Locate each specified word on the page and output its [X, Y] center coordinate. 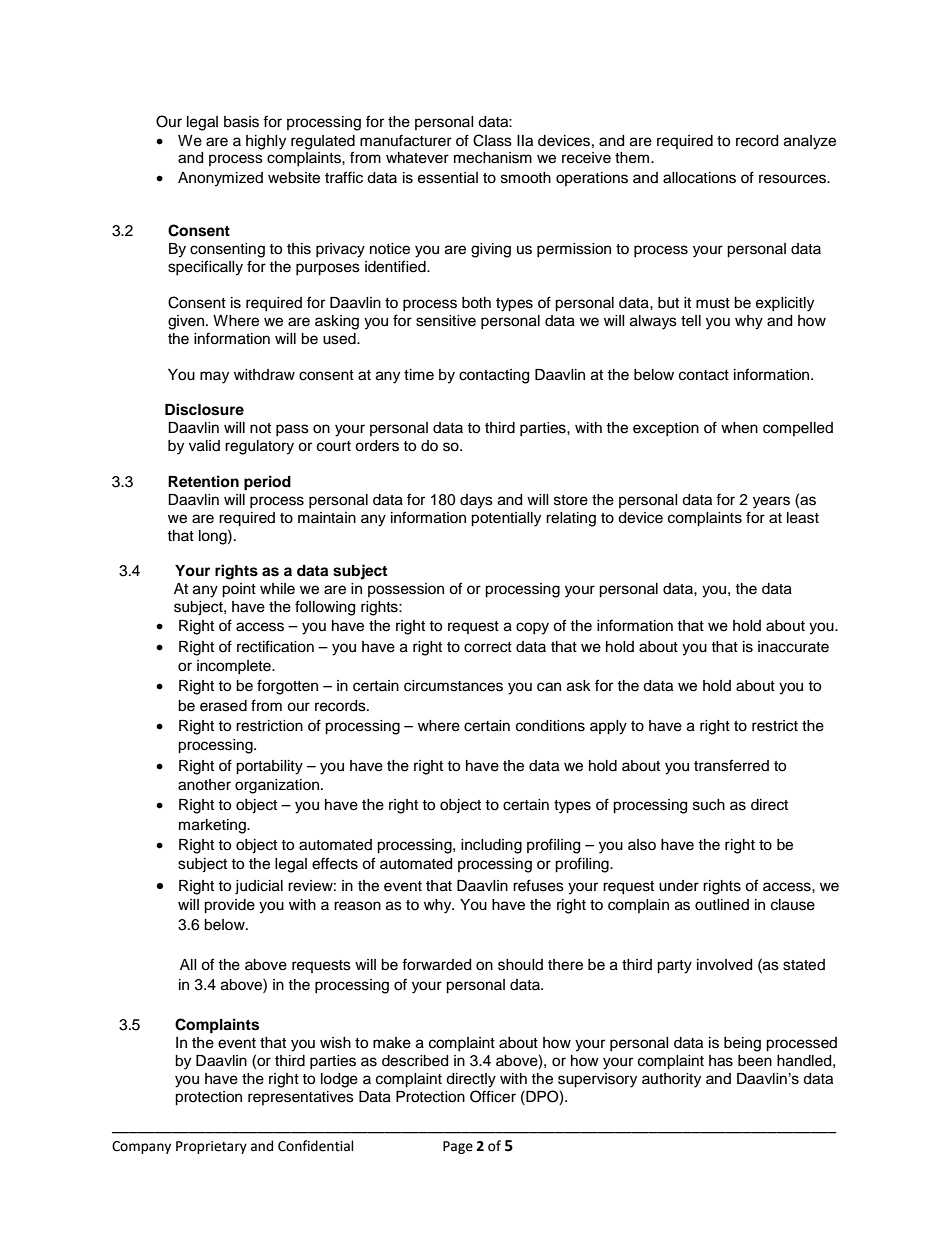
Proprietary [211, 1147]
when [739, 428]
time [419, 375]
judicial [259, 887]
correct [488, 647]
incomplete [235, 667]
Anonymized [220, 179]
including [491, 846]
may [214, 377]
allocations [699, 178]
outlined [722, 905]
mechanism [493, 158]
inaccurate [793, 647]
